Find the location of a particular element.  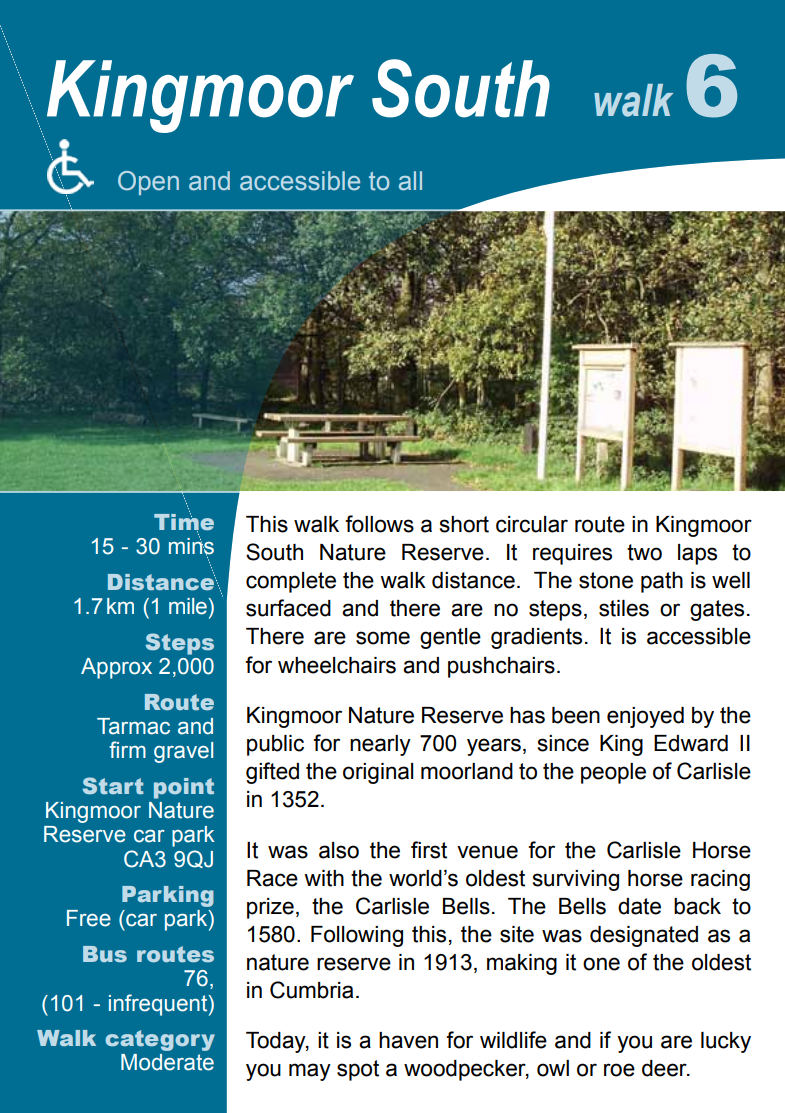

all is located at coordinates (410, 181).
